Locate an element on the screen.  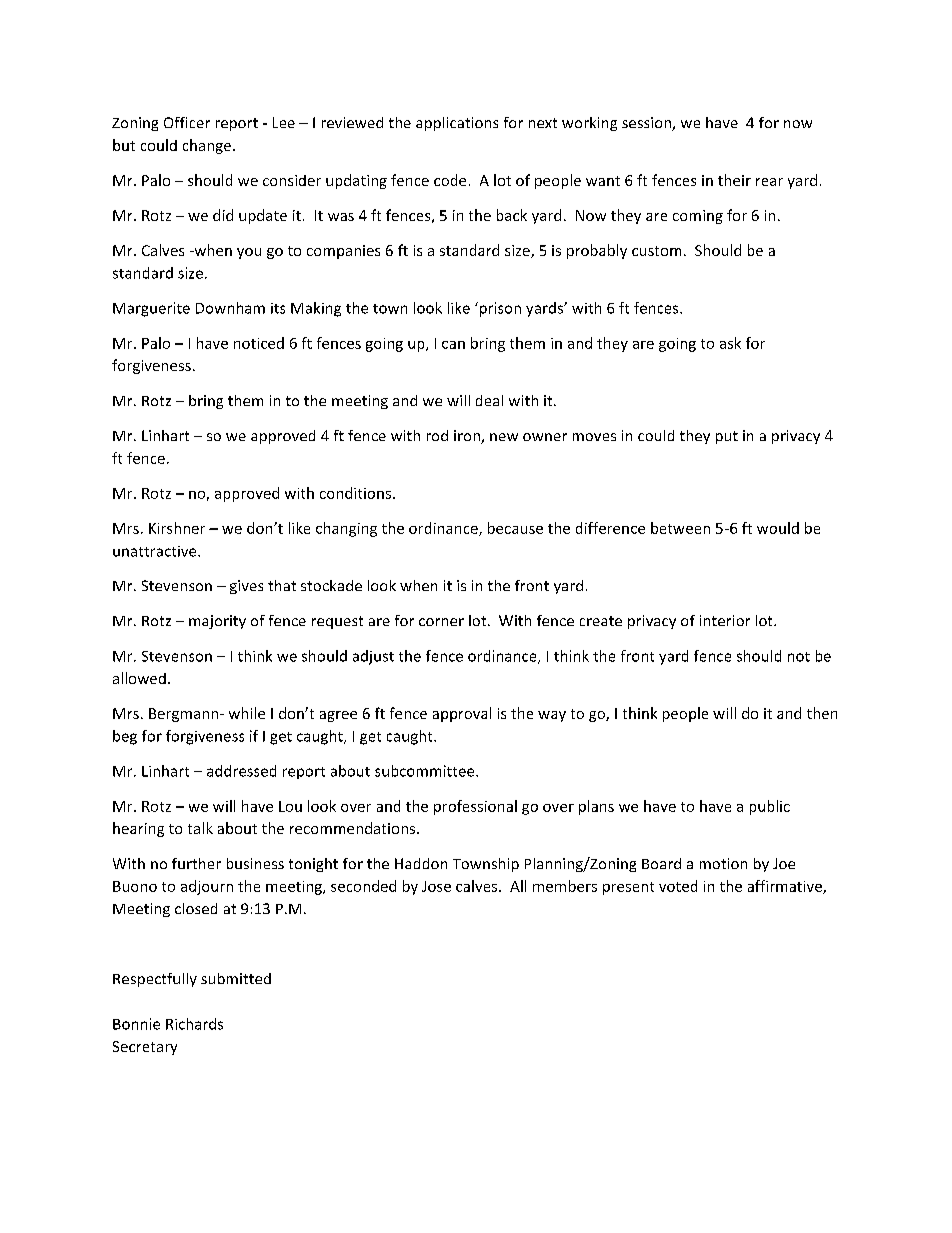
Richards is located at coordinates (194, 1024).
